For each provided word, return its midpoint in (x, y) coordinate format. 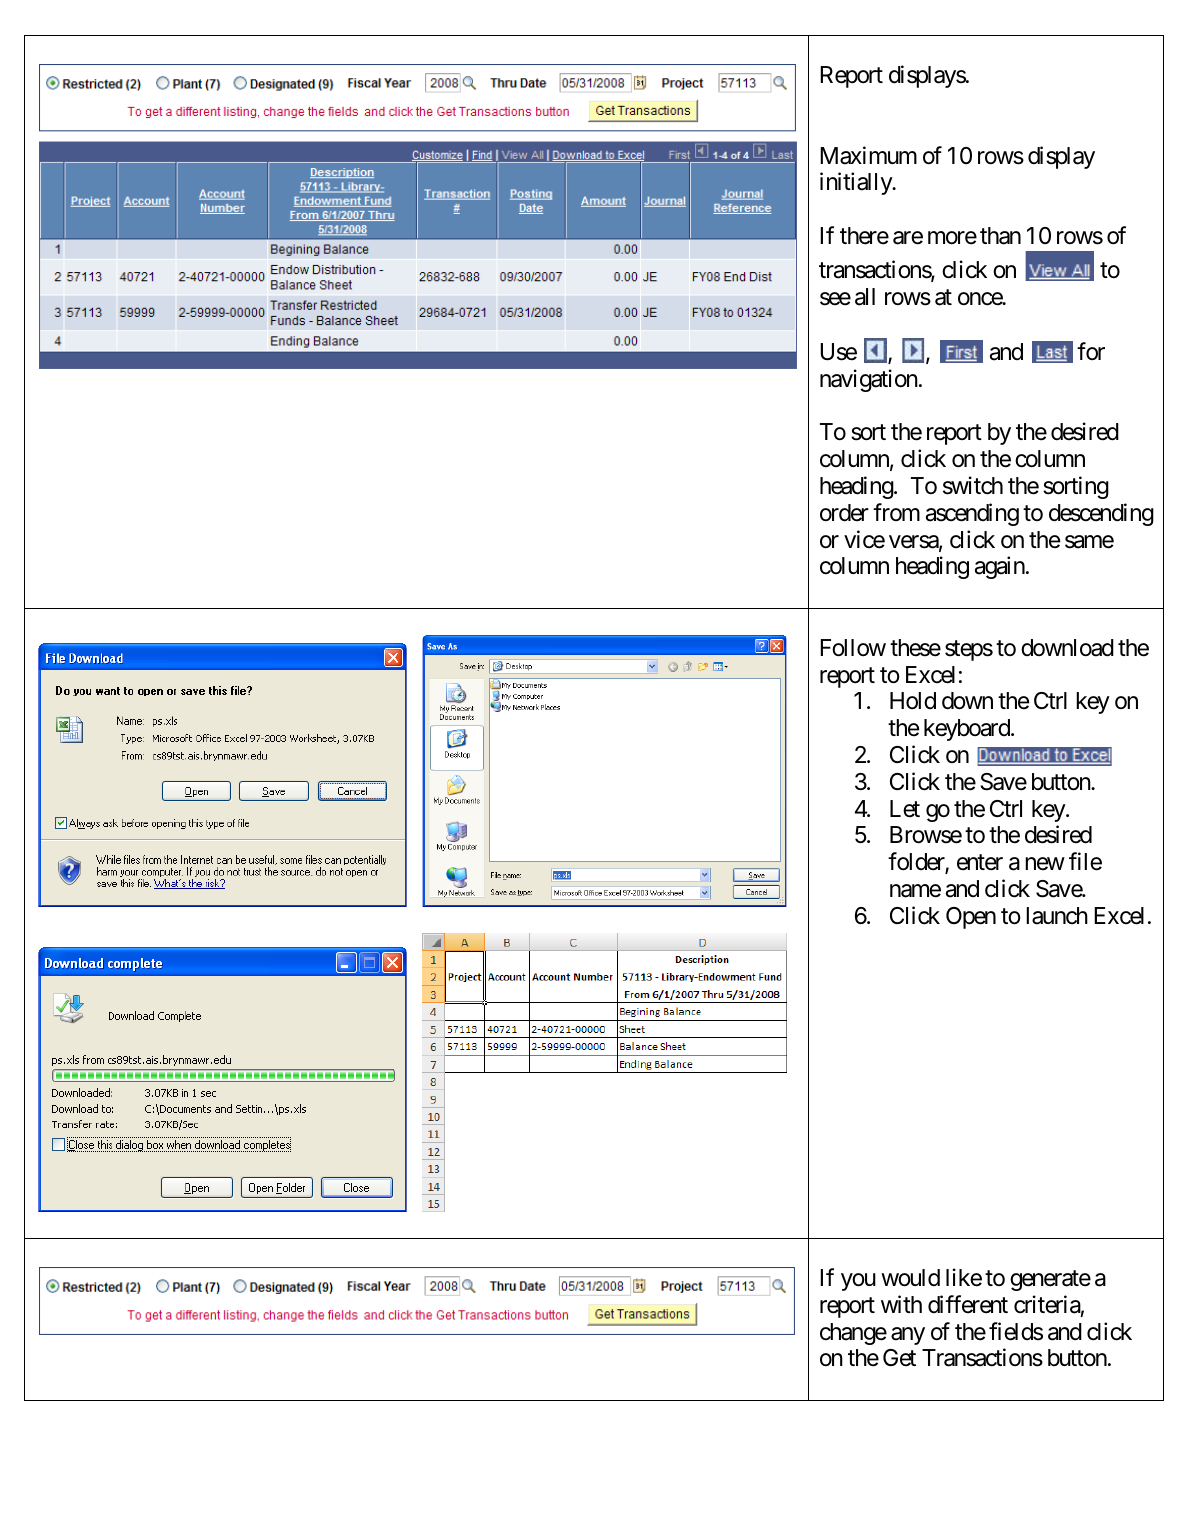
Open (971, 918)
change (853, 1334)
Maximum (868, 155)
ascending (972, 514)
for (1091, 351)
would (910, 1278)
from (896, 512)
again (1000, 568)
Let (905, 809)
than (1000, 236)
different (968, 1304)
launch (1057, 916)
